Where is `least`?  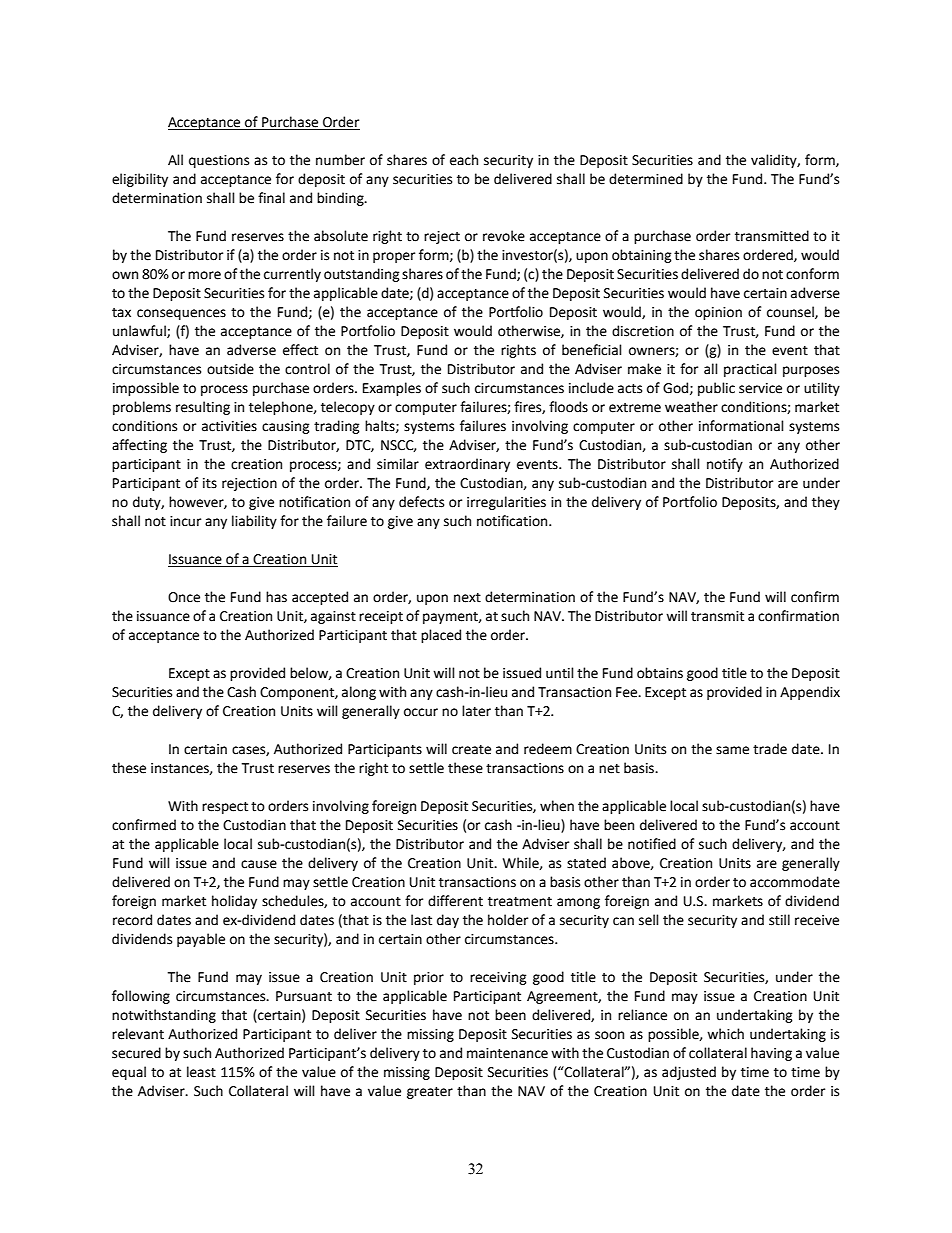 least is located at coordinates (201, 1072).
